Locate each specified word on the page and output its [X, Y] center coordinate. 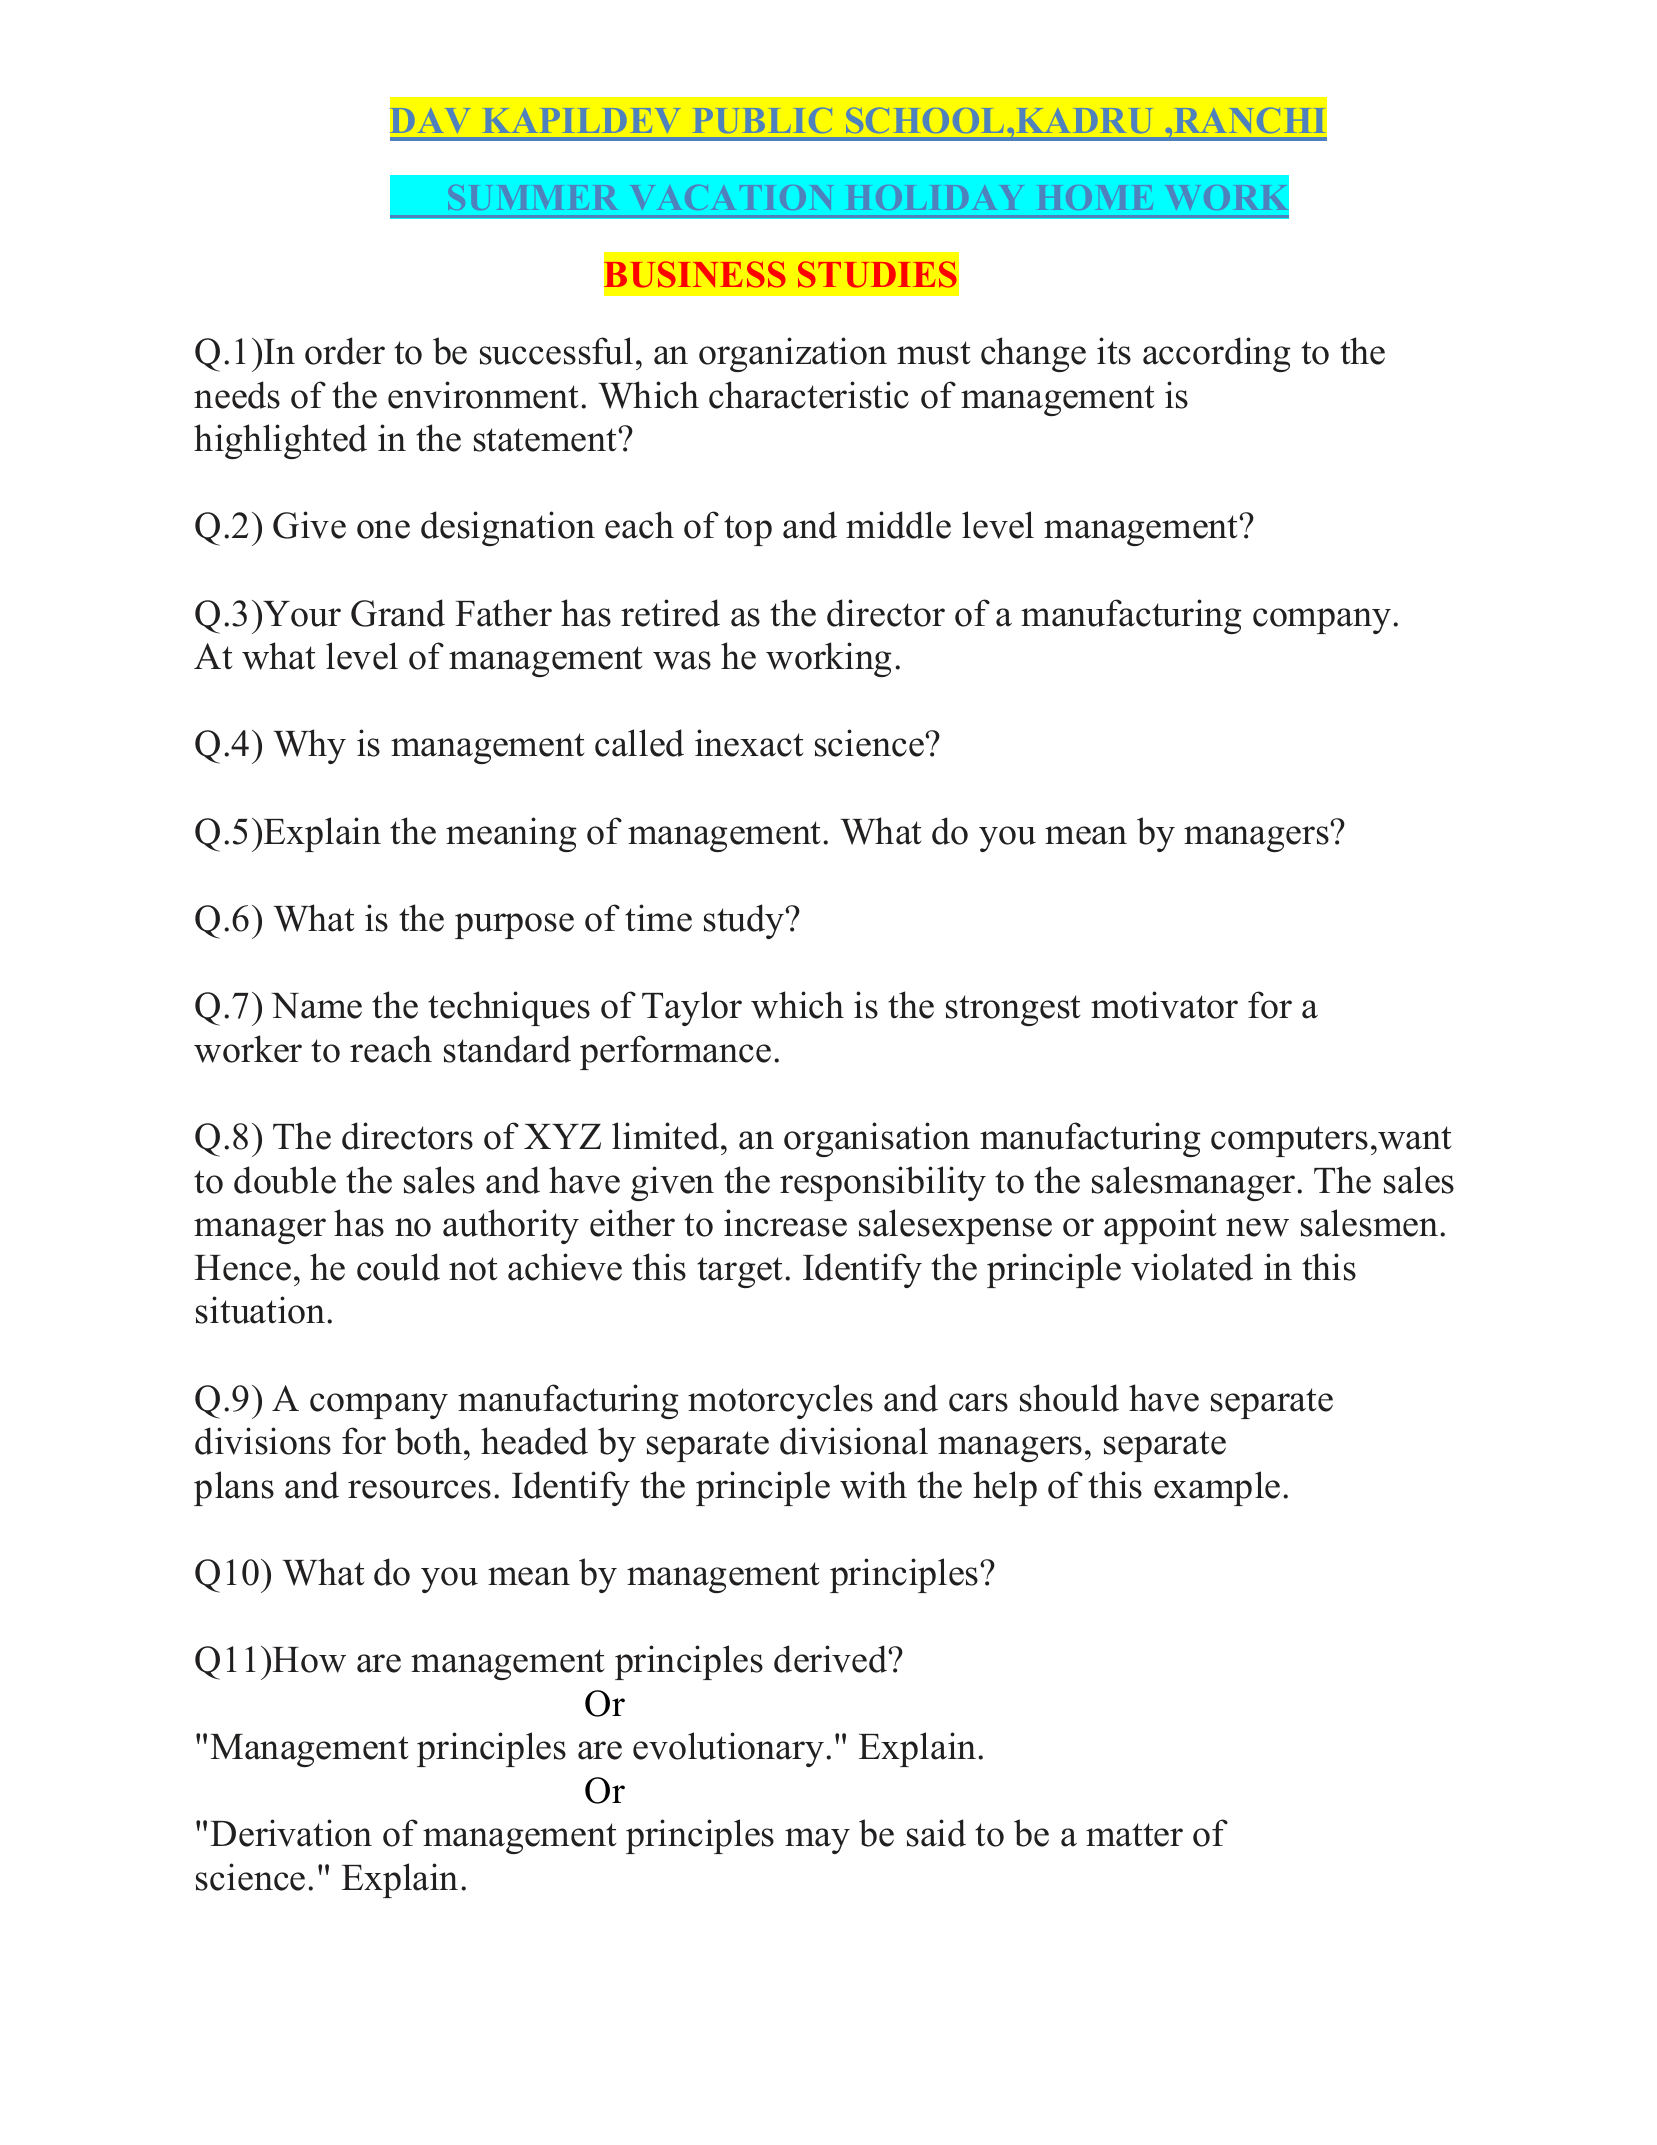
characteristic [809, 395]
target [741, 1272]
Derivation [291, 1833]
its [1114, 351]
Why [309, 746]
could [398, 1267]
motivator [1164, 1005]
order [345, 351]
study [745, 921]
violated [1192, 1267]
